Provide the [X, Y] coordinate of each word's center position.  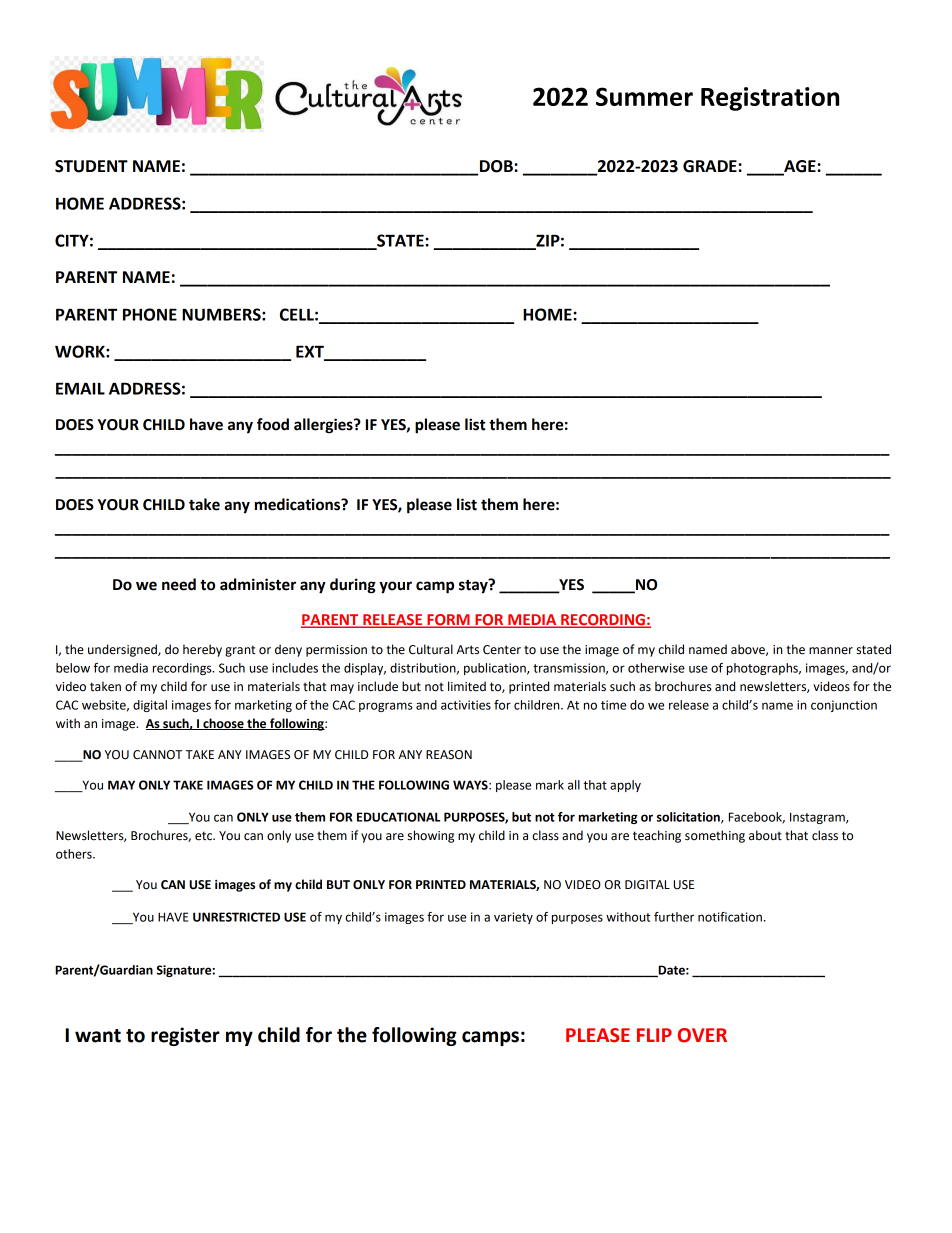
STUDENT [91, 166]
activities [466, 705]
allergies [324, 426]
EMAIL [80, 388]
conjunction [844, 706]
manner [831, 651]
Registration [770, 99]
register [185, 1036]
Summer [644, 96]
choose [223, 724]
